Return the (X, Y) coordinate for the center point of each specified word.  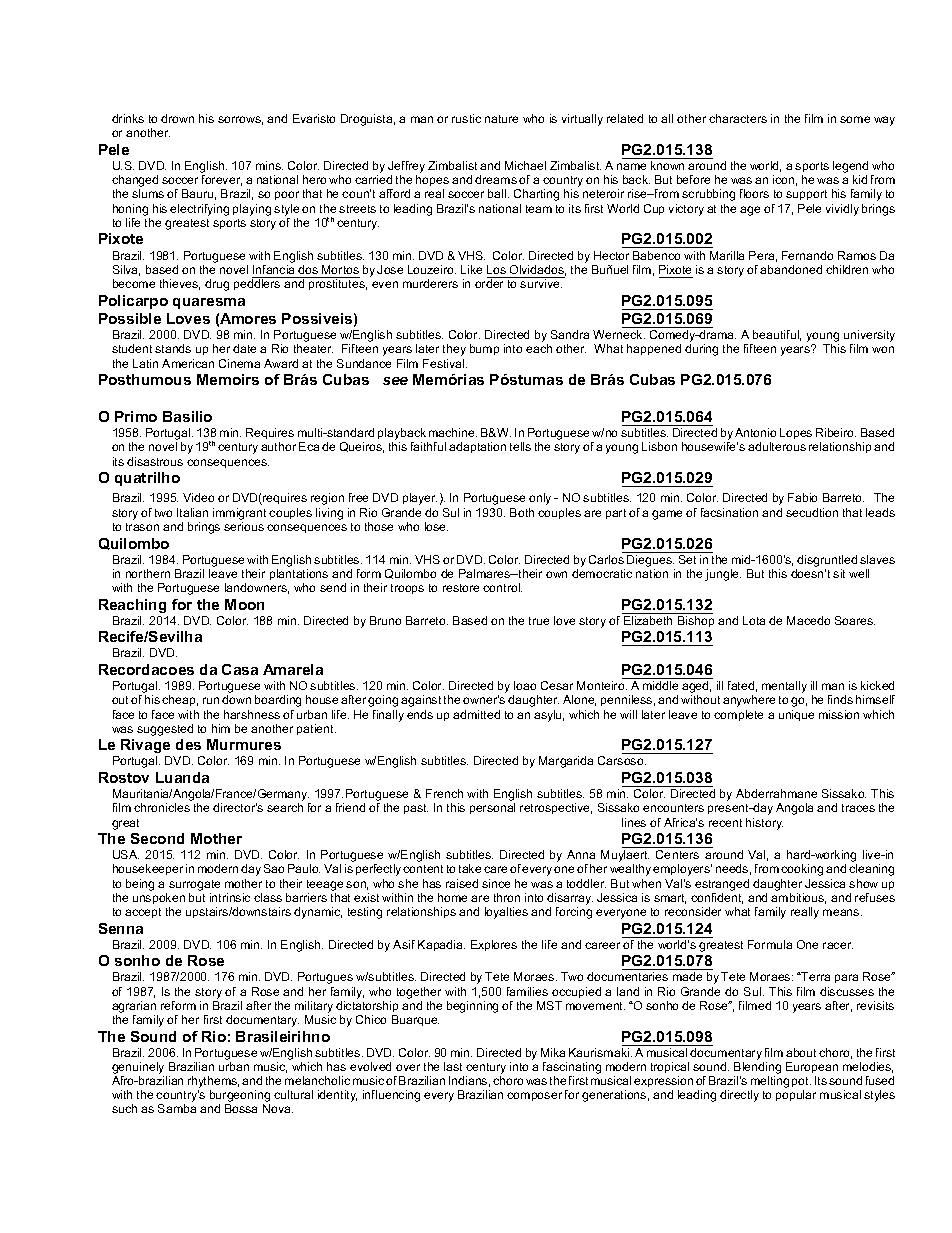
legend (850, 168)
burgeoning (240, 1097)
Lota (754, 620)
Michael (525, 165)
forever (222, 180)
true (539, 621)
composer (534, 1096)
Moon (244, 604)
